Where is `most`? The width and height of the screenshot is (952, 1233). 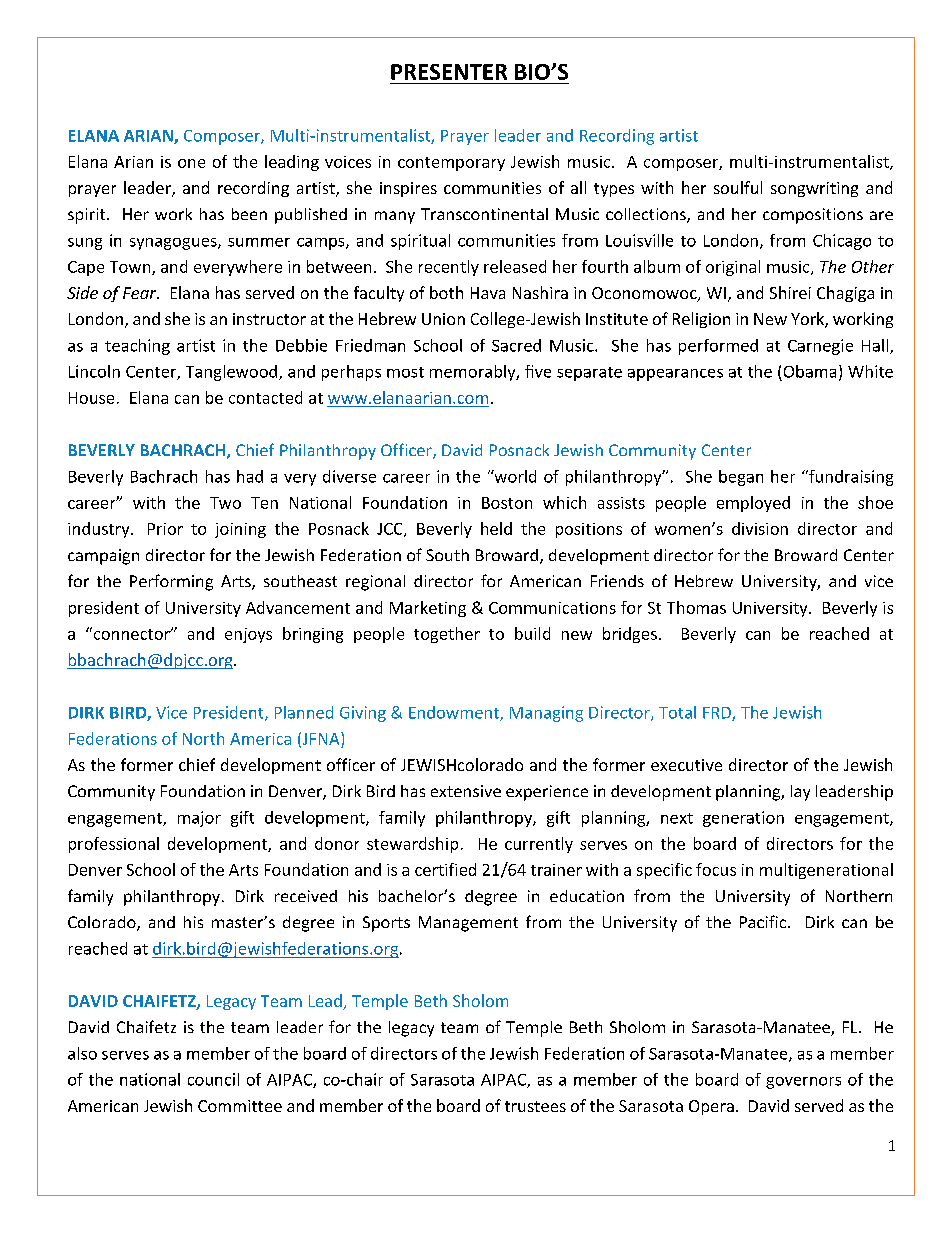 most is located at coordinates (405, 372).
